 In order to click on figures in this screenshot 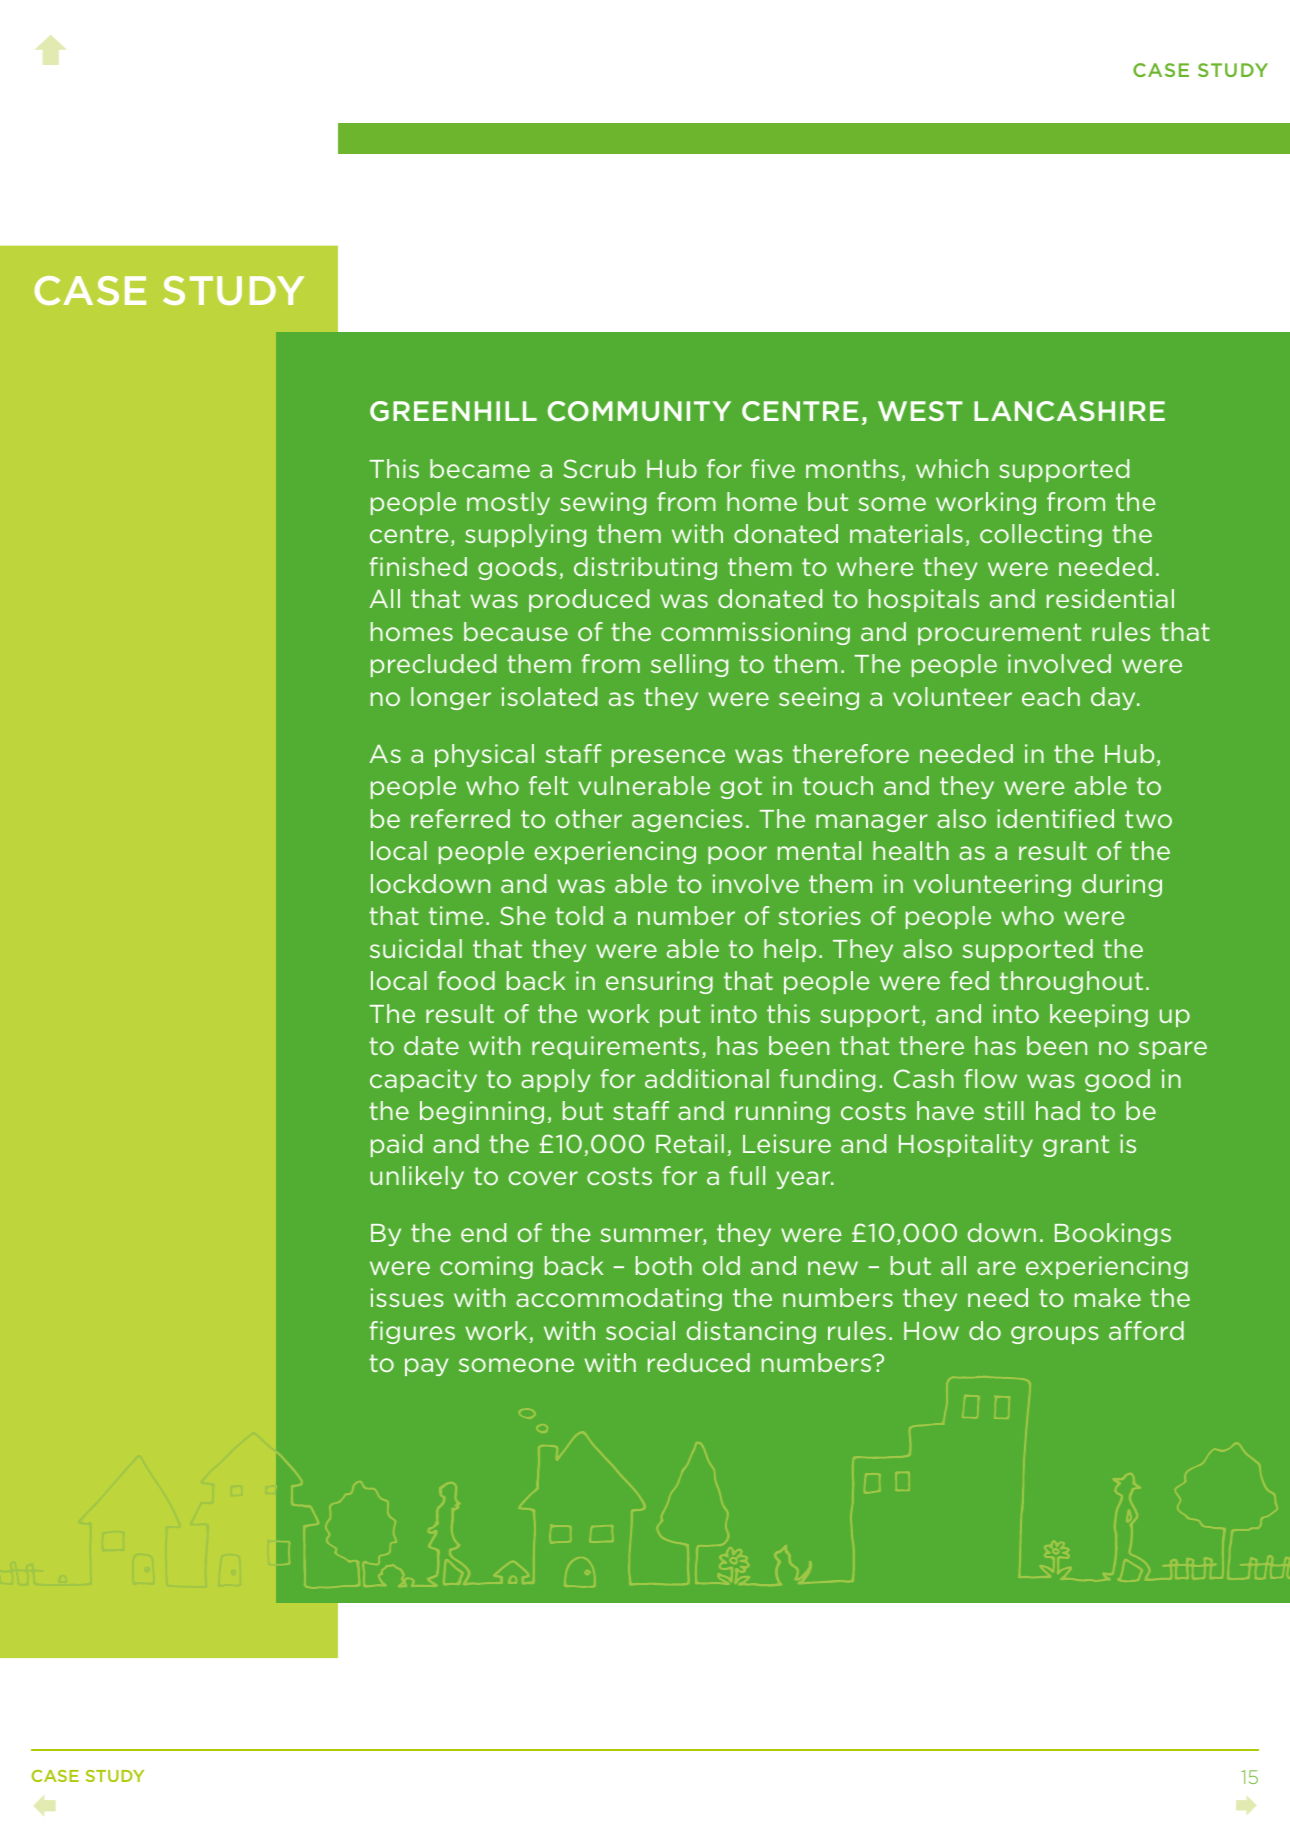, I will do `click(412, 1332)`.
